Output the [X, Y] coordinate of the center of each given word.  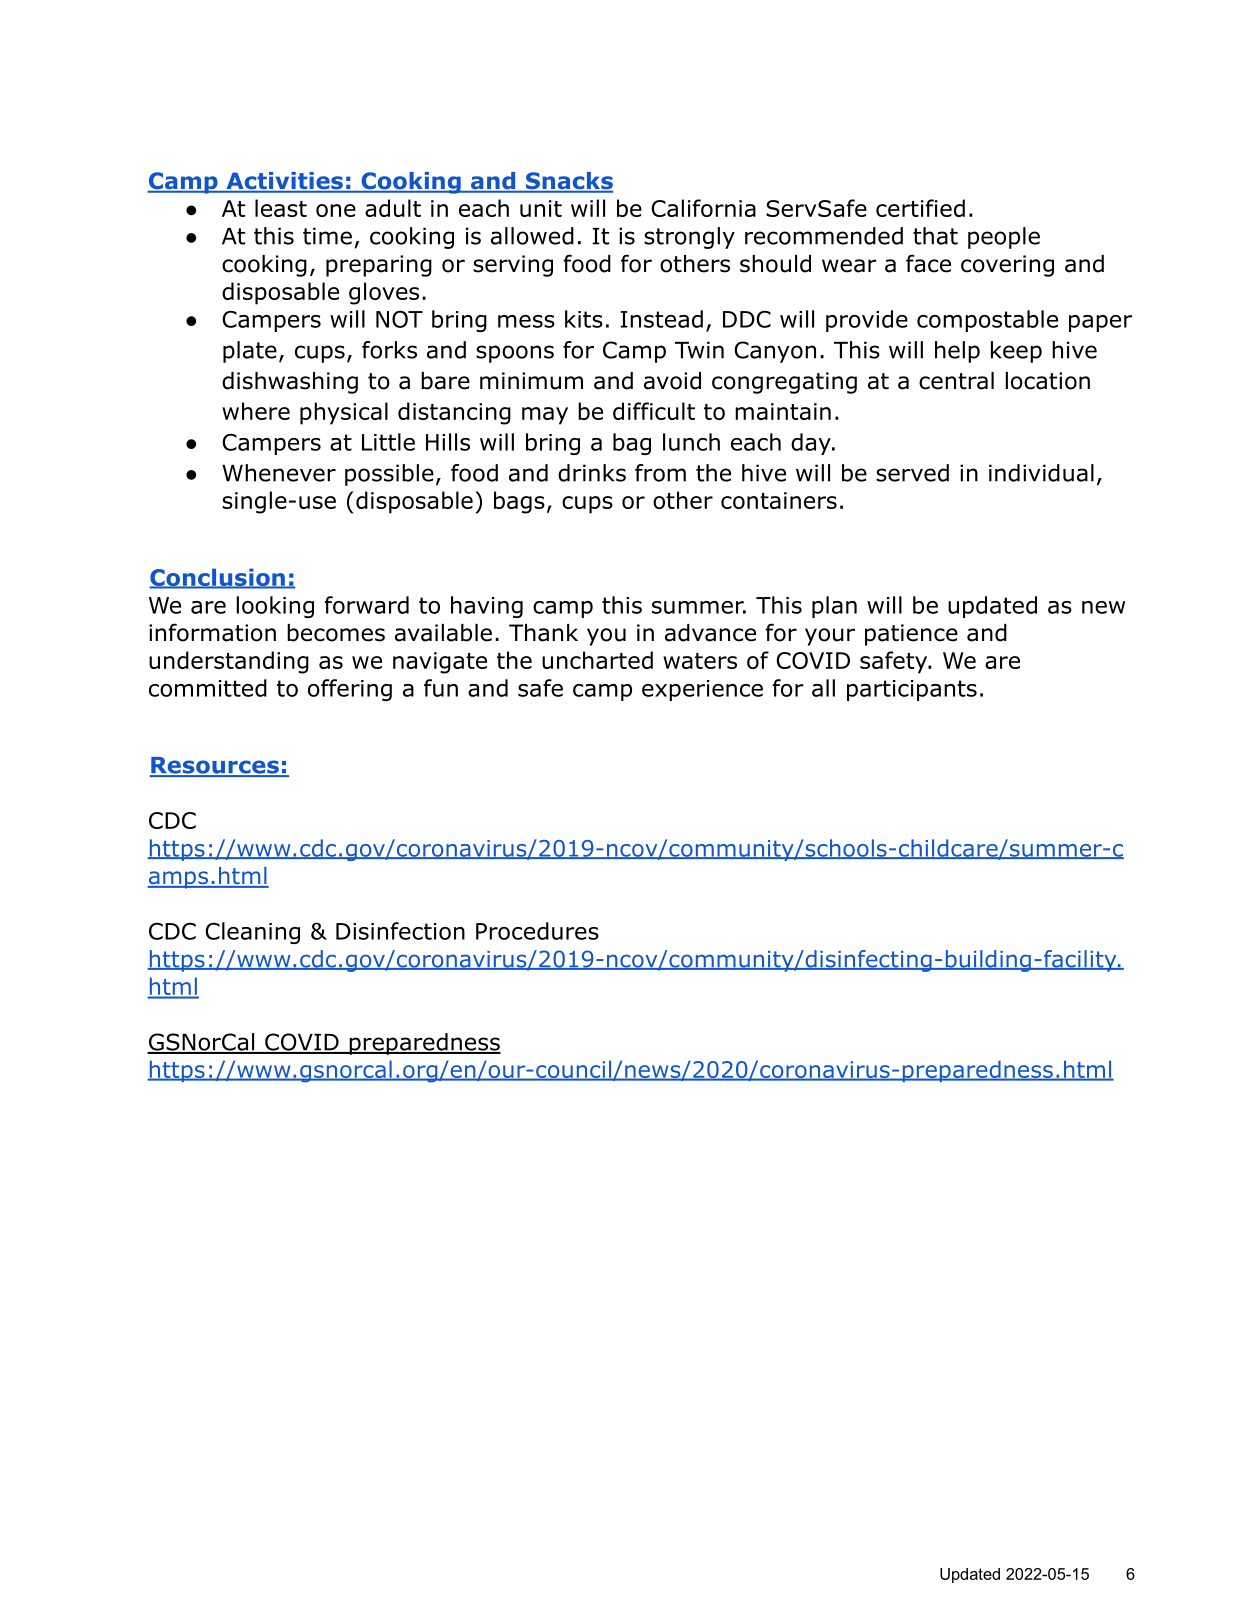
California [703, 208]
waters [700, 661]
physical [344, 413]
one [336, 210]
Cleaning [252, 933]
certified [920, 208]
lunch [691, 442]
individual [1041, 473]
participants [912, 690]
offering [350, 690]
